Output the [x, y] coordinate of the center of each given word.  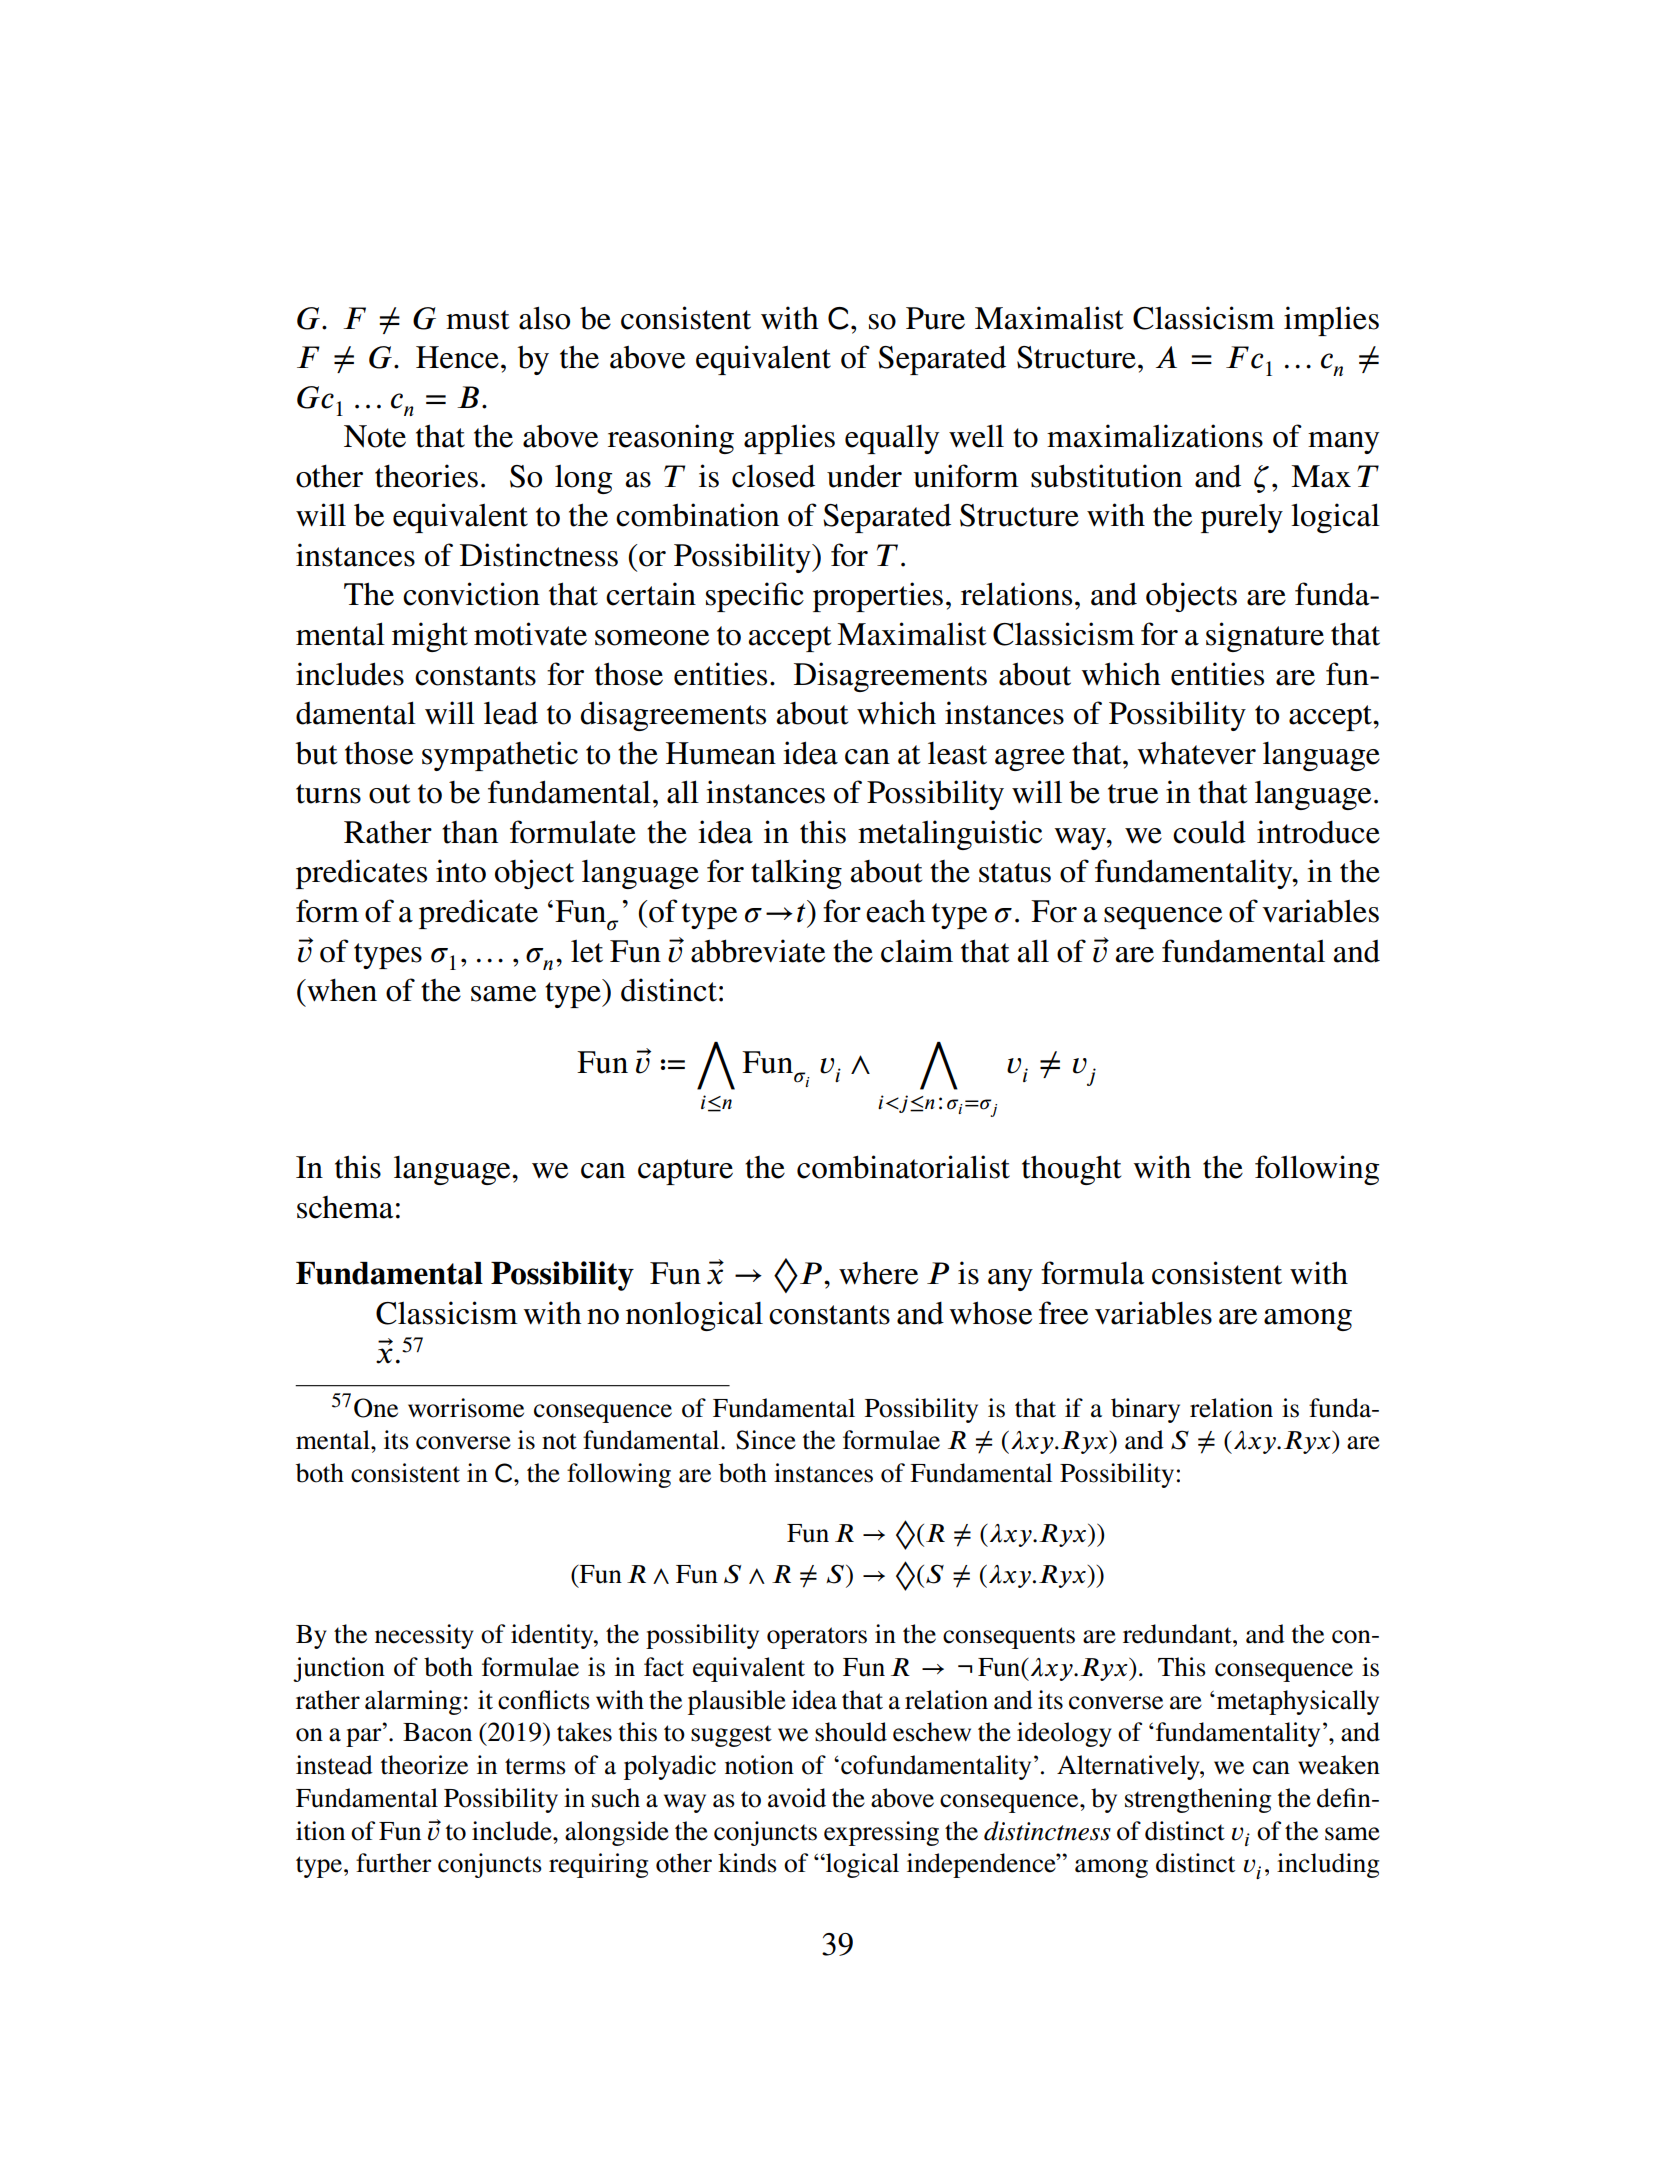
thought [1071, 1170]
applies [789, 439]
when [341, 990]
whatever [1196, 753]
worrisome [466, 1408]
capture [685, 1172]
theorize [424, 1765]
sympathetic [500, 756]
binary [1145, 1410]
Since [766, 1440]
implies [1331, 321]
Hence [457, 357]
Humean [721, 753]
